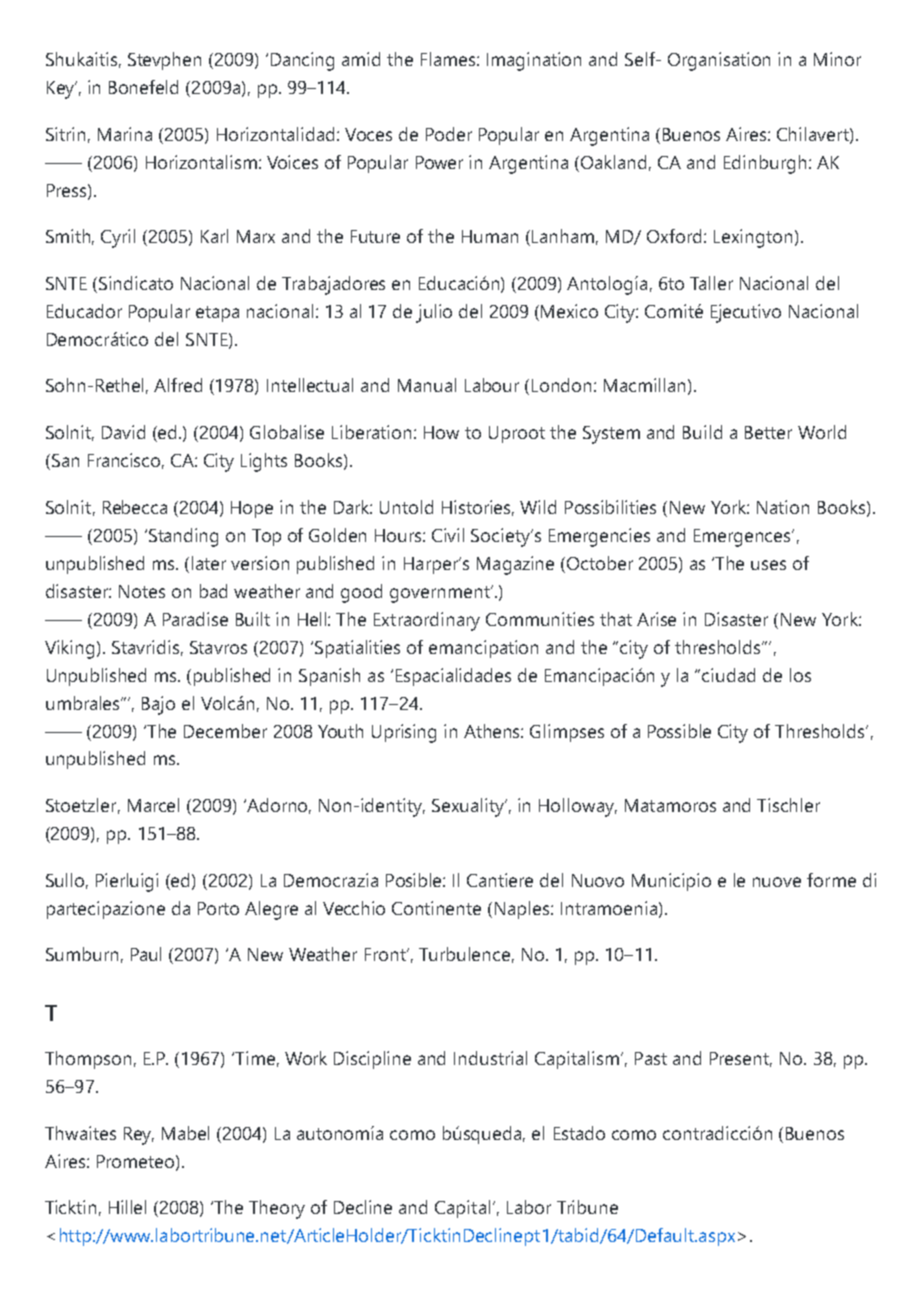 The height and width of the page is (1308, 924). I want to click on Naples, so click(523, 910).
